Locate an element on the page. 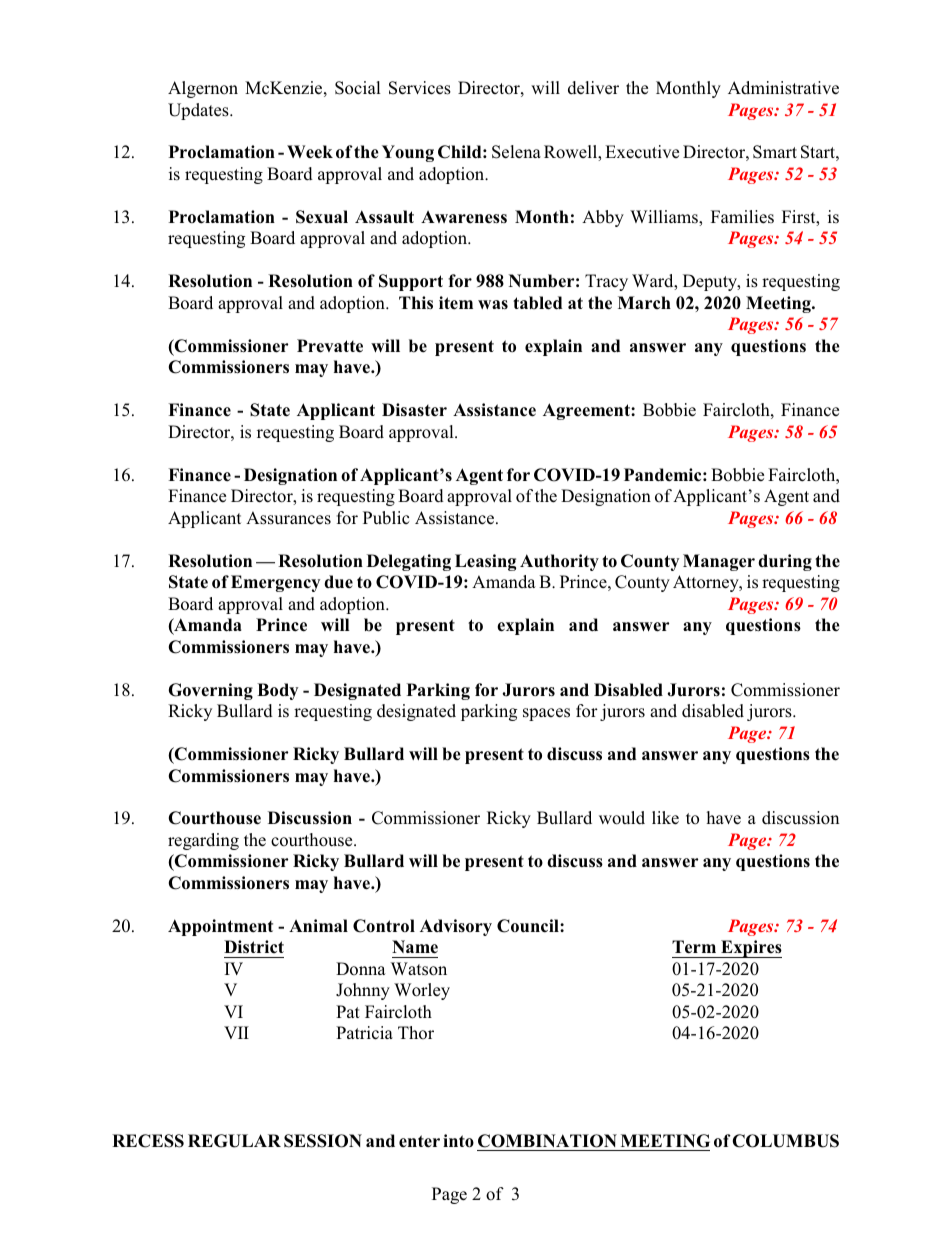 This document has width=952, height=1233. REGULAR is located at coordinates (234, 1141).
